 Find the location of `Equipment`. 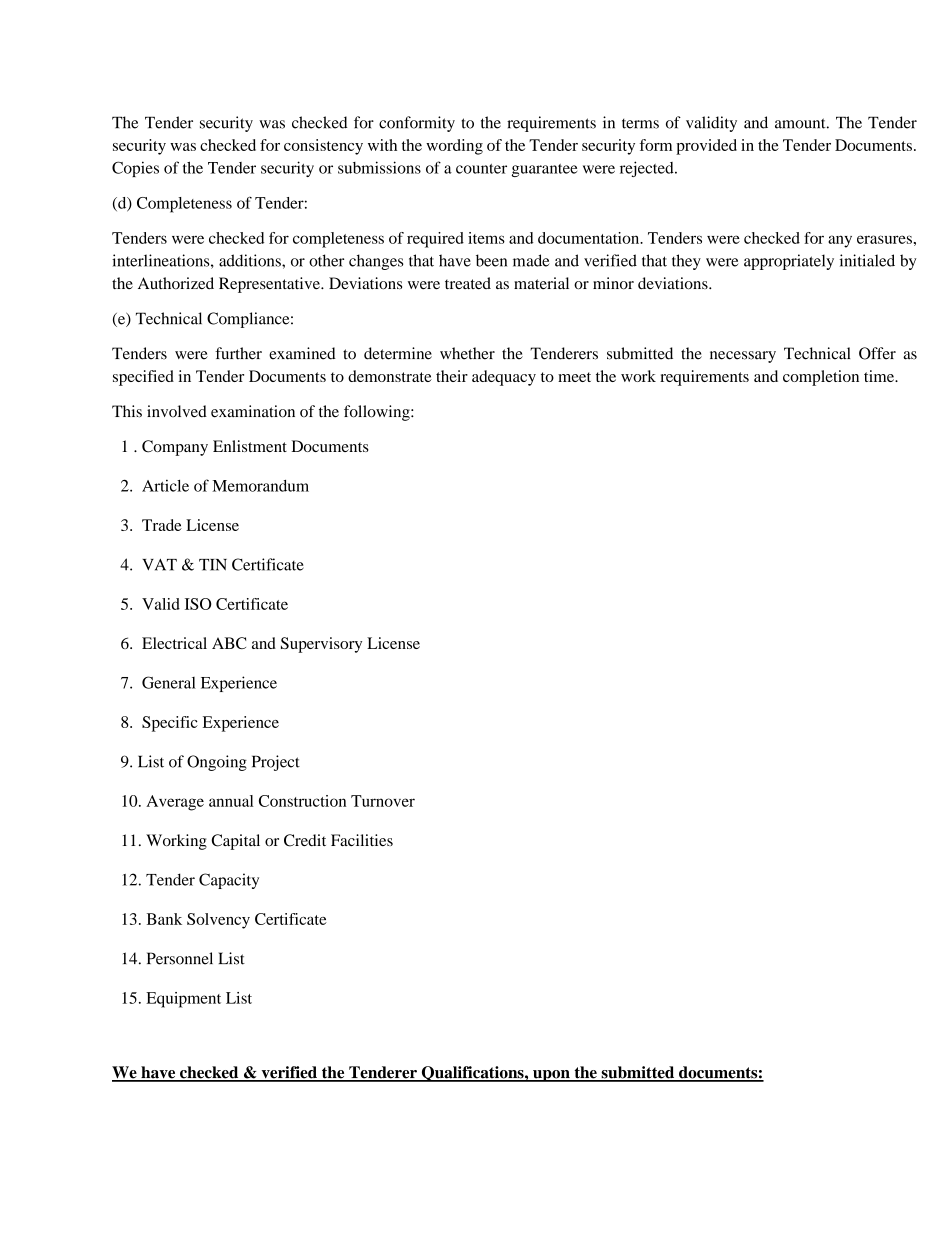

Equipment is located at coordinates (183, 1000).
